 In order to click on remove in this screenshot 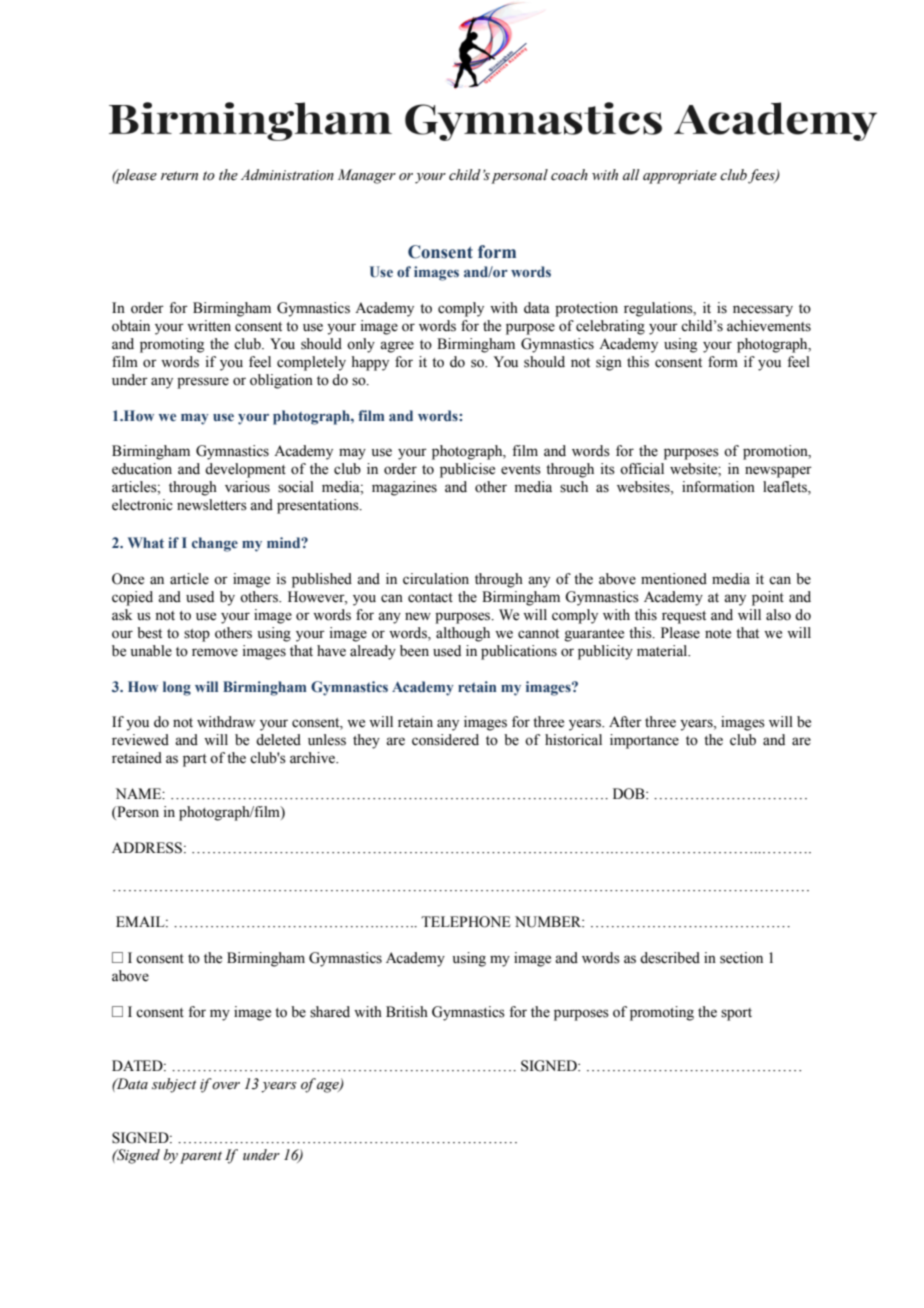, I will do `click(215, 652)`.
